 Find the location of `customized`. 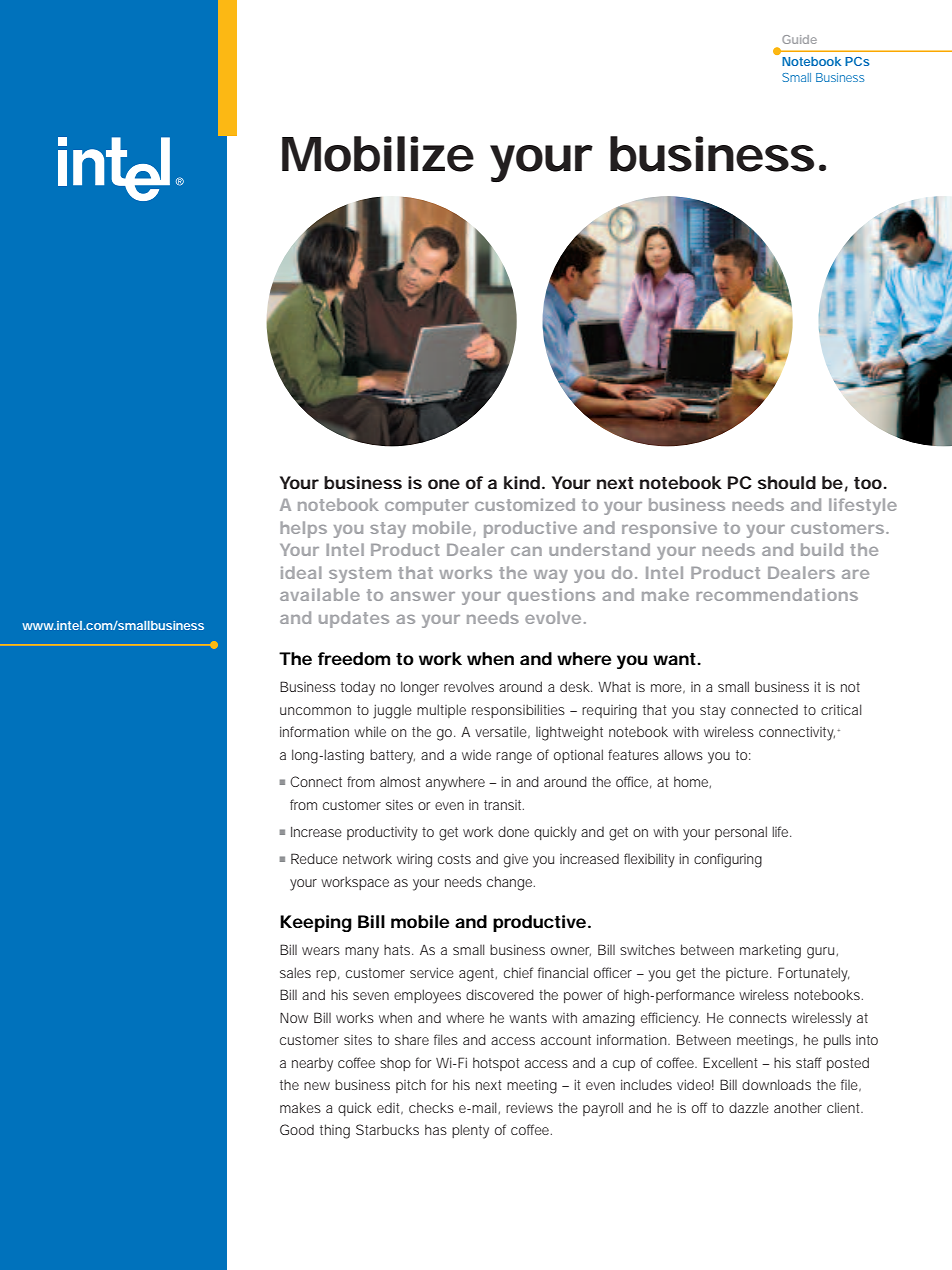

customized is located at coordinates (525, 504).
